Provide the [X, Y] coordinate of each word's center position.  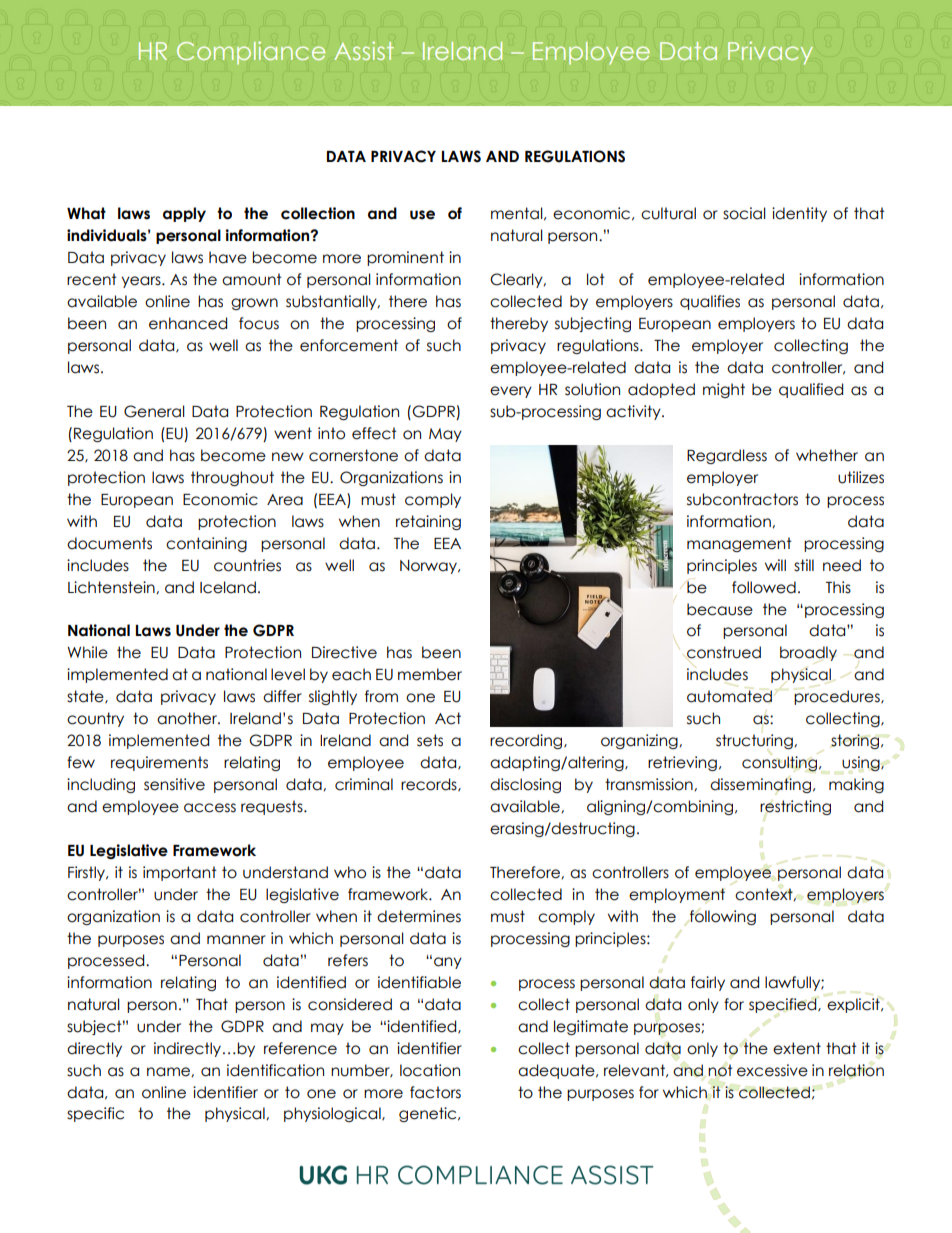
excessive [772, 1070]
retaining [428, 522]
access [210, 808]
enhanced [188, 323]
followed [764, 587]
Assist [364, 50]
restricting [795, 807]
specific [95, 1114]
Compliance [251, 53]
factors [435, 1092]
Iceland [228, 587]
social [744, 213]
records [430, 785]
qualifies [710, 302]
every [511, 392]
